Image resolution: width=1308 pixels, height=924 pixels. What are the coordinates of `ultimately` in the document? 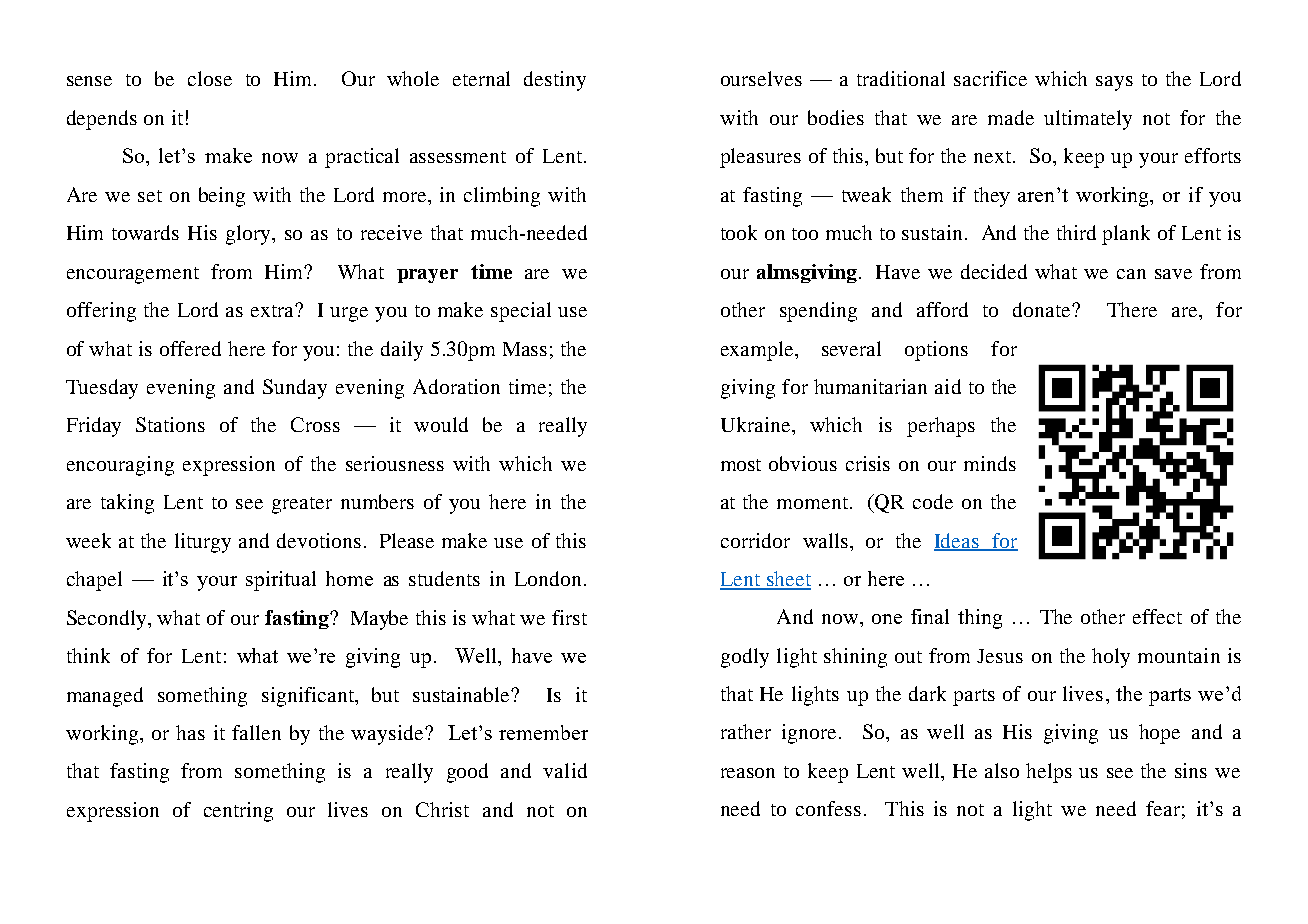 It's located at (1088, 120).
